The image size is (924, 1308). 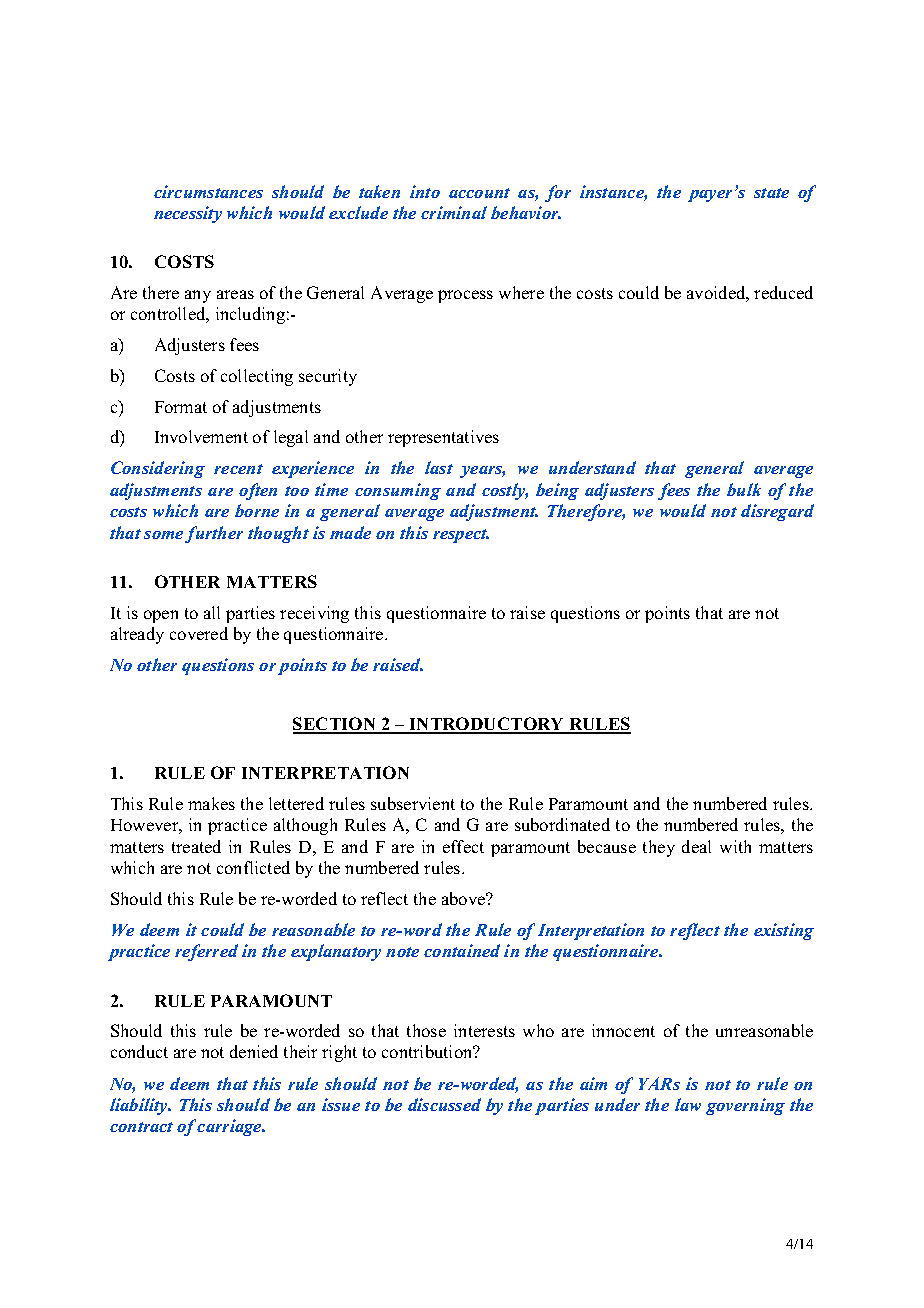 I want to click on state, so click(x=771, y=193).
